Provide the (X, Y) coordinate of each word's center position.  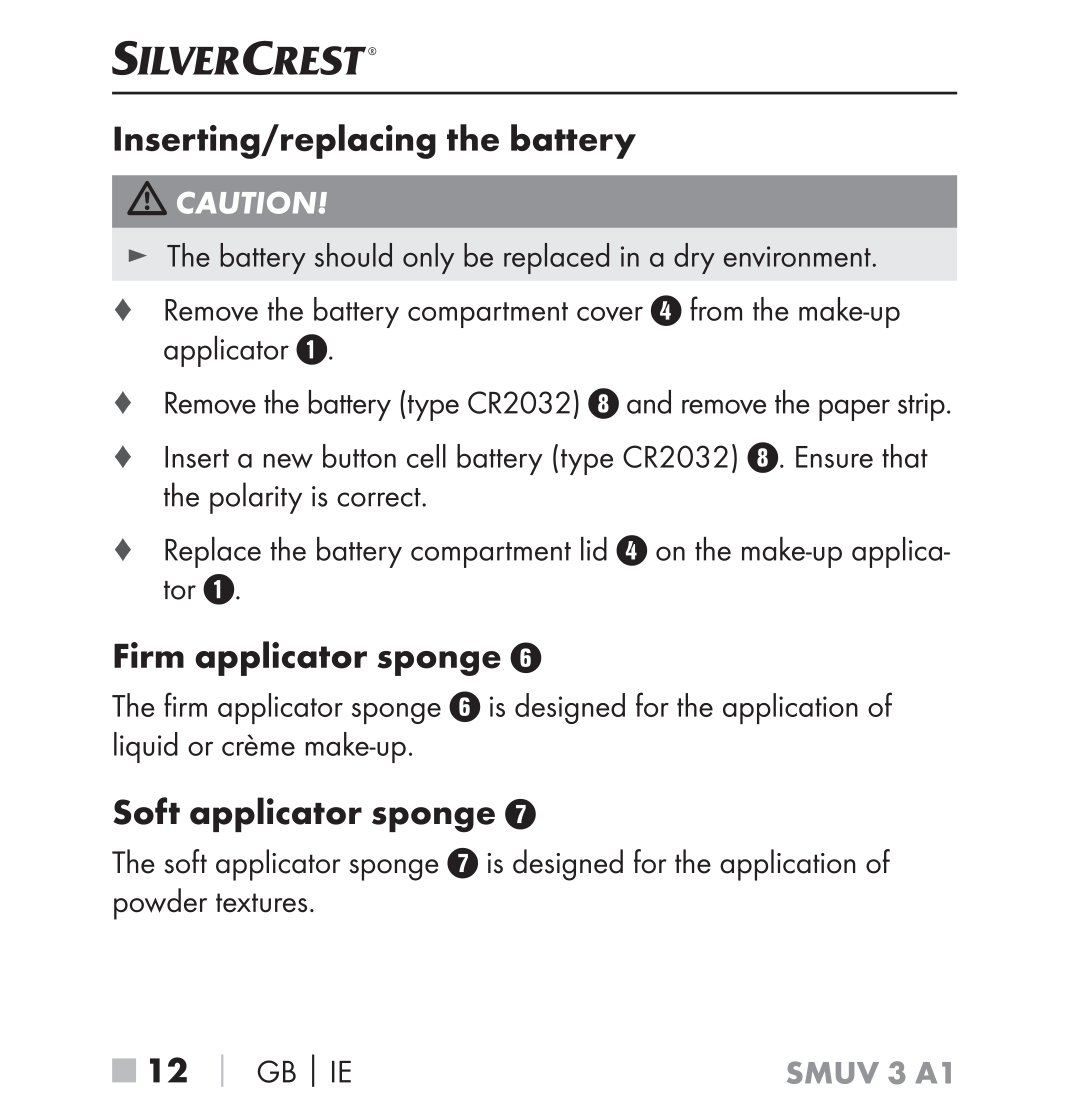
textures (261, 903)
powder (160, 904)
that (905, 456)
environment (797, 256)
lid (594, 549)
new (288, 460)
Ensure (834, 457)
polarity (256, 498)
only (428, 258)
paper (854, 410)
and (649, 402)
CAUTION (246, 202)
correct (380, 497)
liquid (146, 747)
